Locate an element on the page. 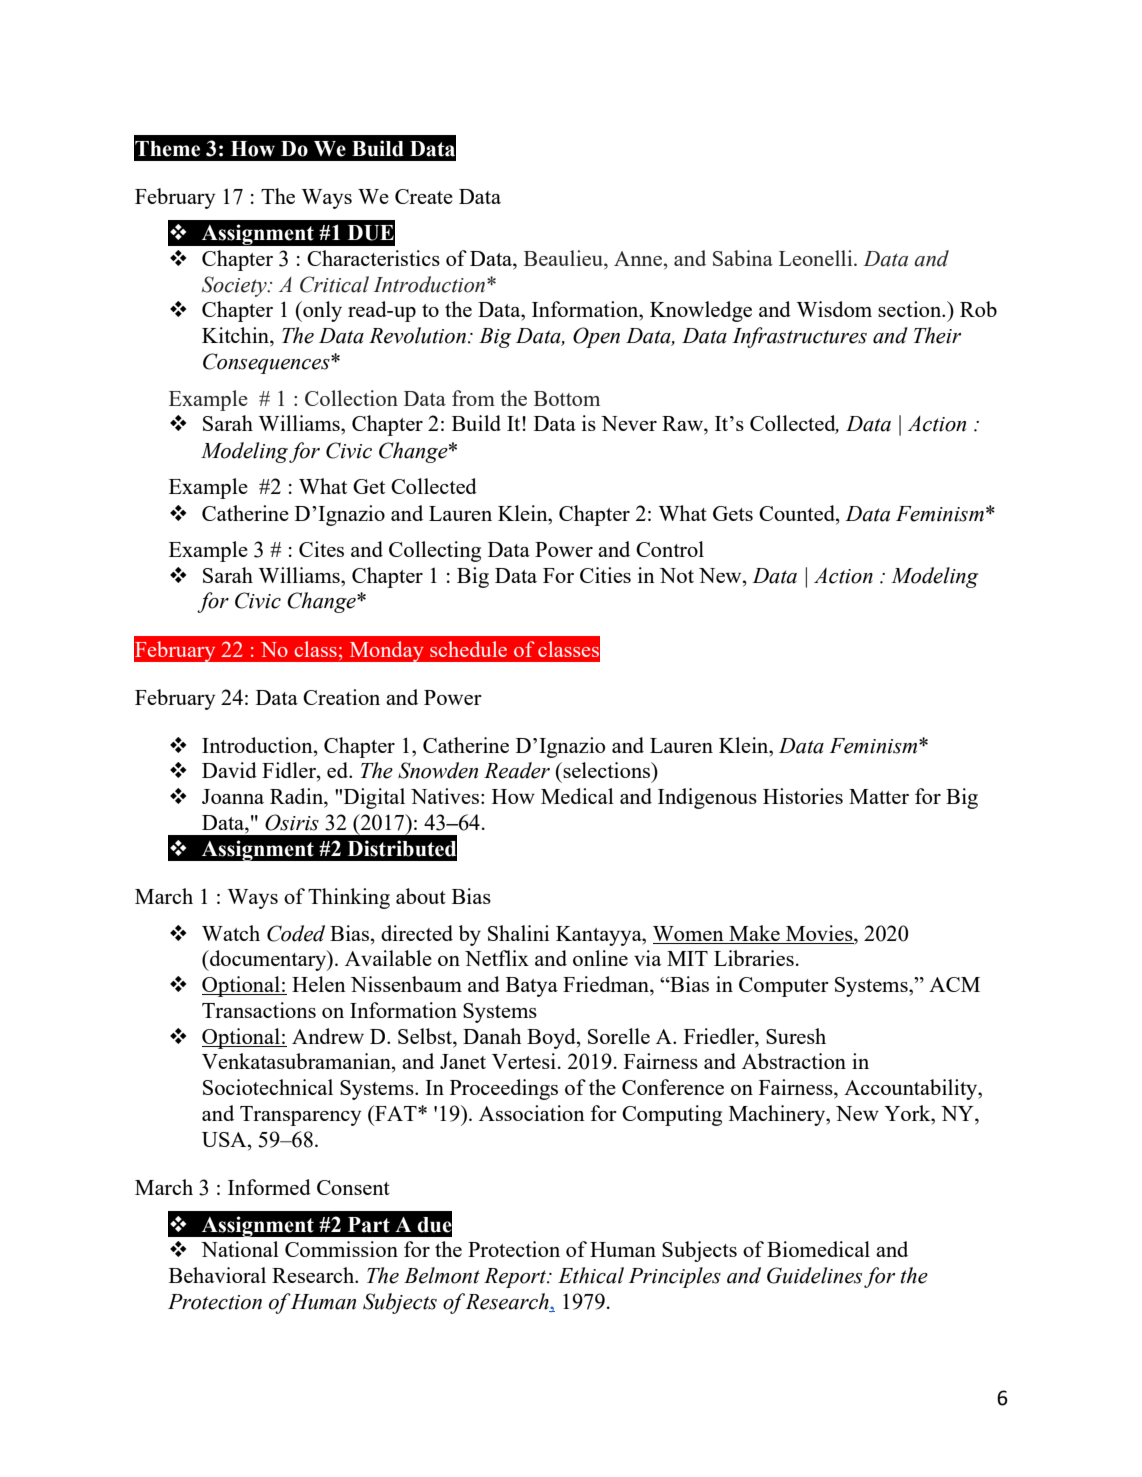 The image size is (1142, 1477). Commission is located at coordinates (341, 1249).
